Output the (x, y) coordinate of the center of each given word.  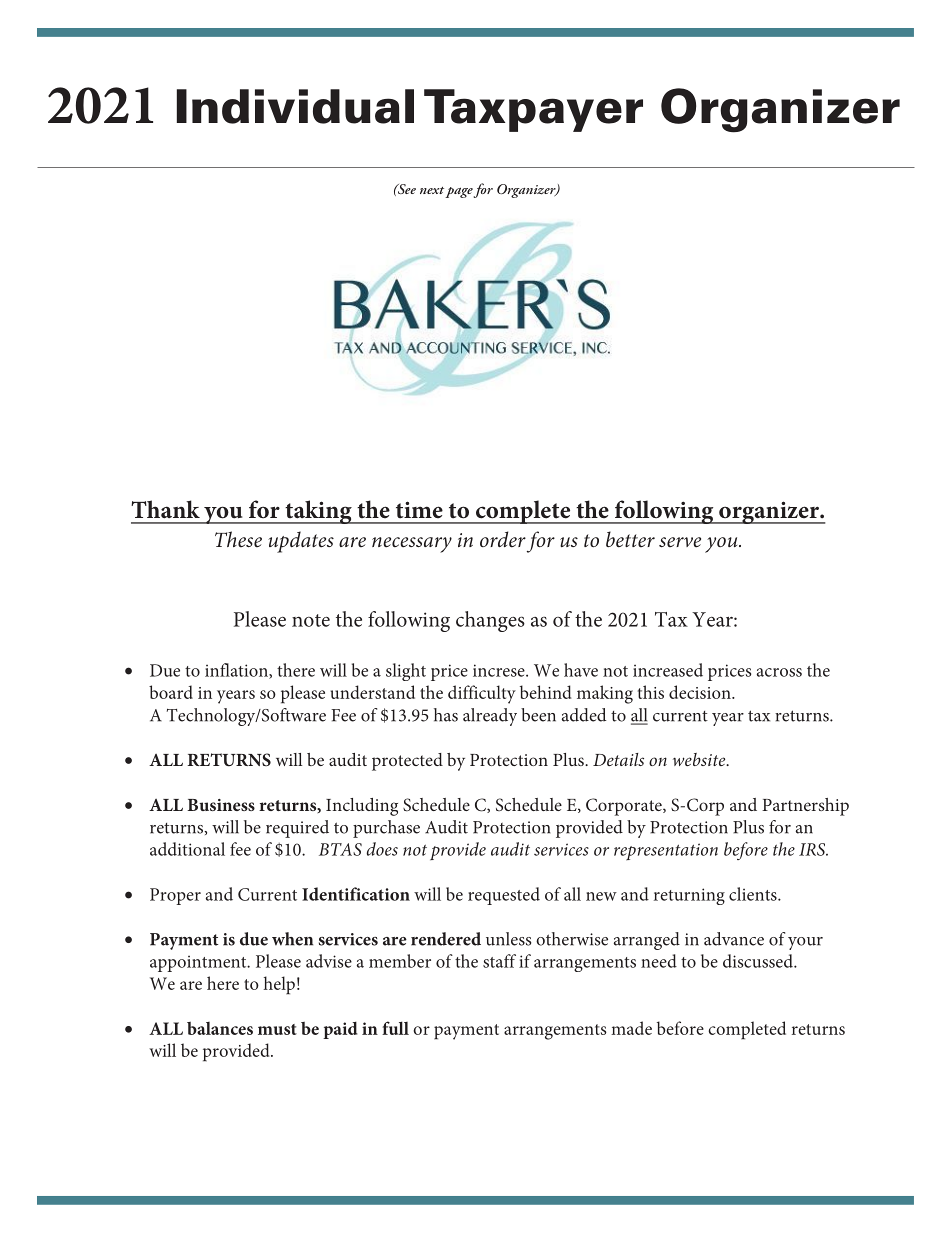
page (459, 192)
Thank (165, 509)
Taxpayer (533, 110)
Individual (295, 106)
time (419, 510)
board (171, 692)
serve (680, 542)
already (490, 717)
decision (701, 692)
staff (499, 961)
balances (220, 1028)
